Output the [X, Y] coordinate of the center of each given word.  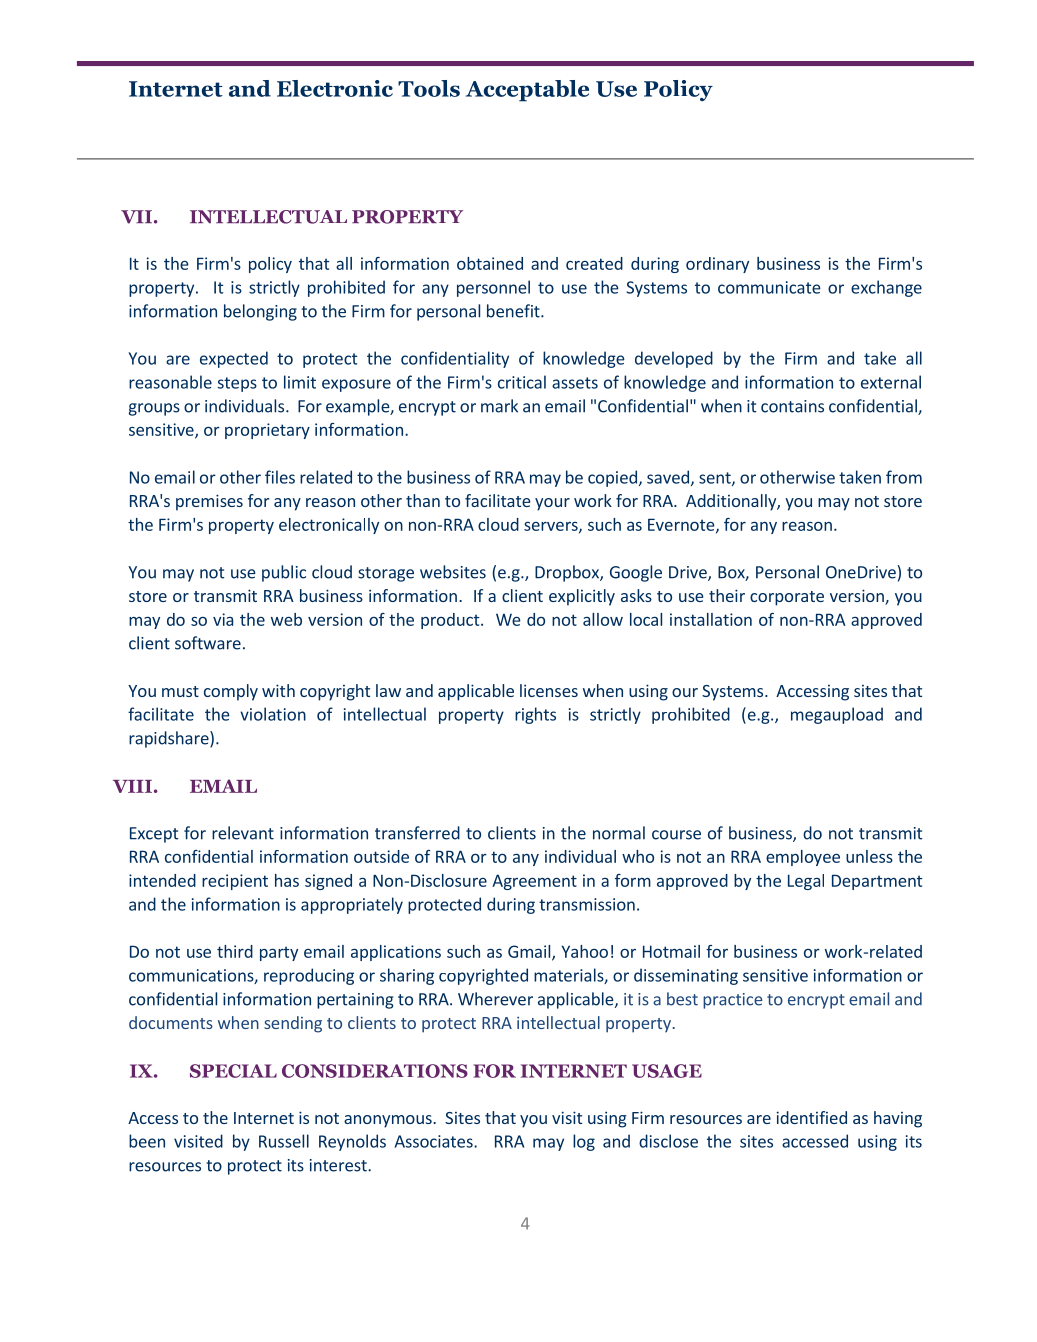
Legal [806, 882]
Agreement [534, 882]
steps [237, 384]
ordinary [717, 265]
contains [792, 406]
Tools [429, 88]
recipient [235, 882]
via [223, 619]
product [451, 621]
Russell [284, 1141]
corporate [787, 598]
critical [522, 382]
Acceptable [527, 91]
